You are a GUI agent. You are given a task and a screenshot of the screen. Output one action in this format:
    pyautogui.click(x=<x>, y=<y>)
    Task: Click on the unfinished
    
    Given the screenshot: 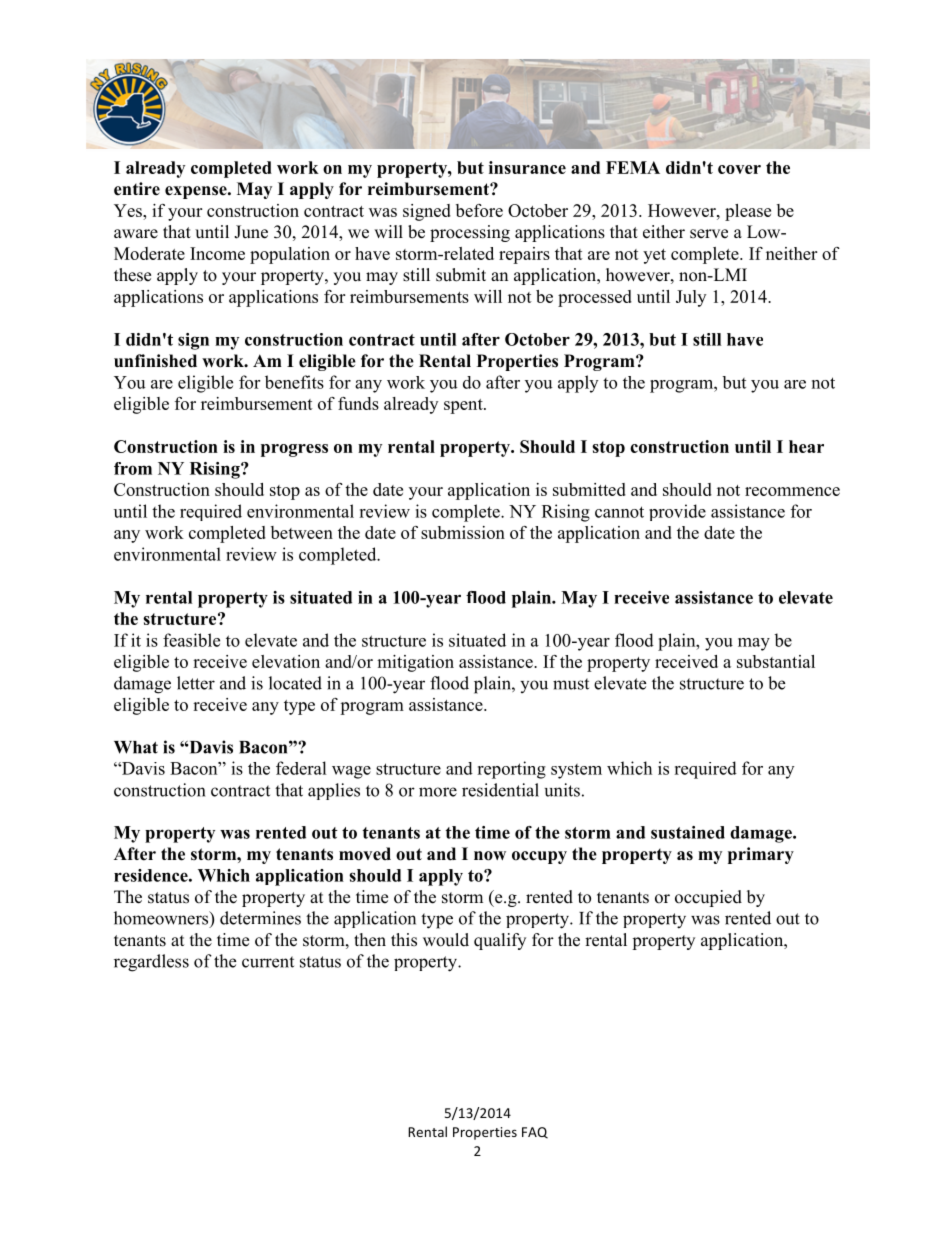 What is the action you would take?
    pyautogui.click(x=155, y=361)
